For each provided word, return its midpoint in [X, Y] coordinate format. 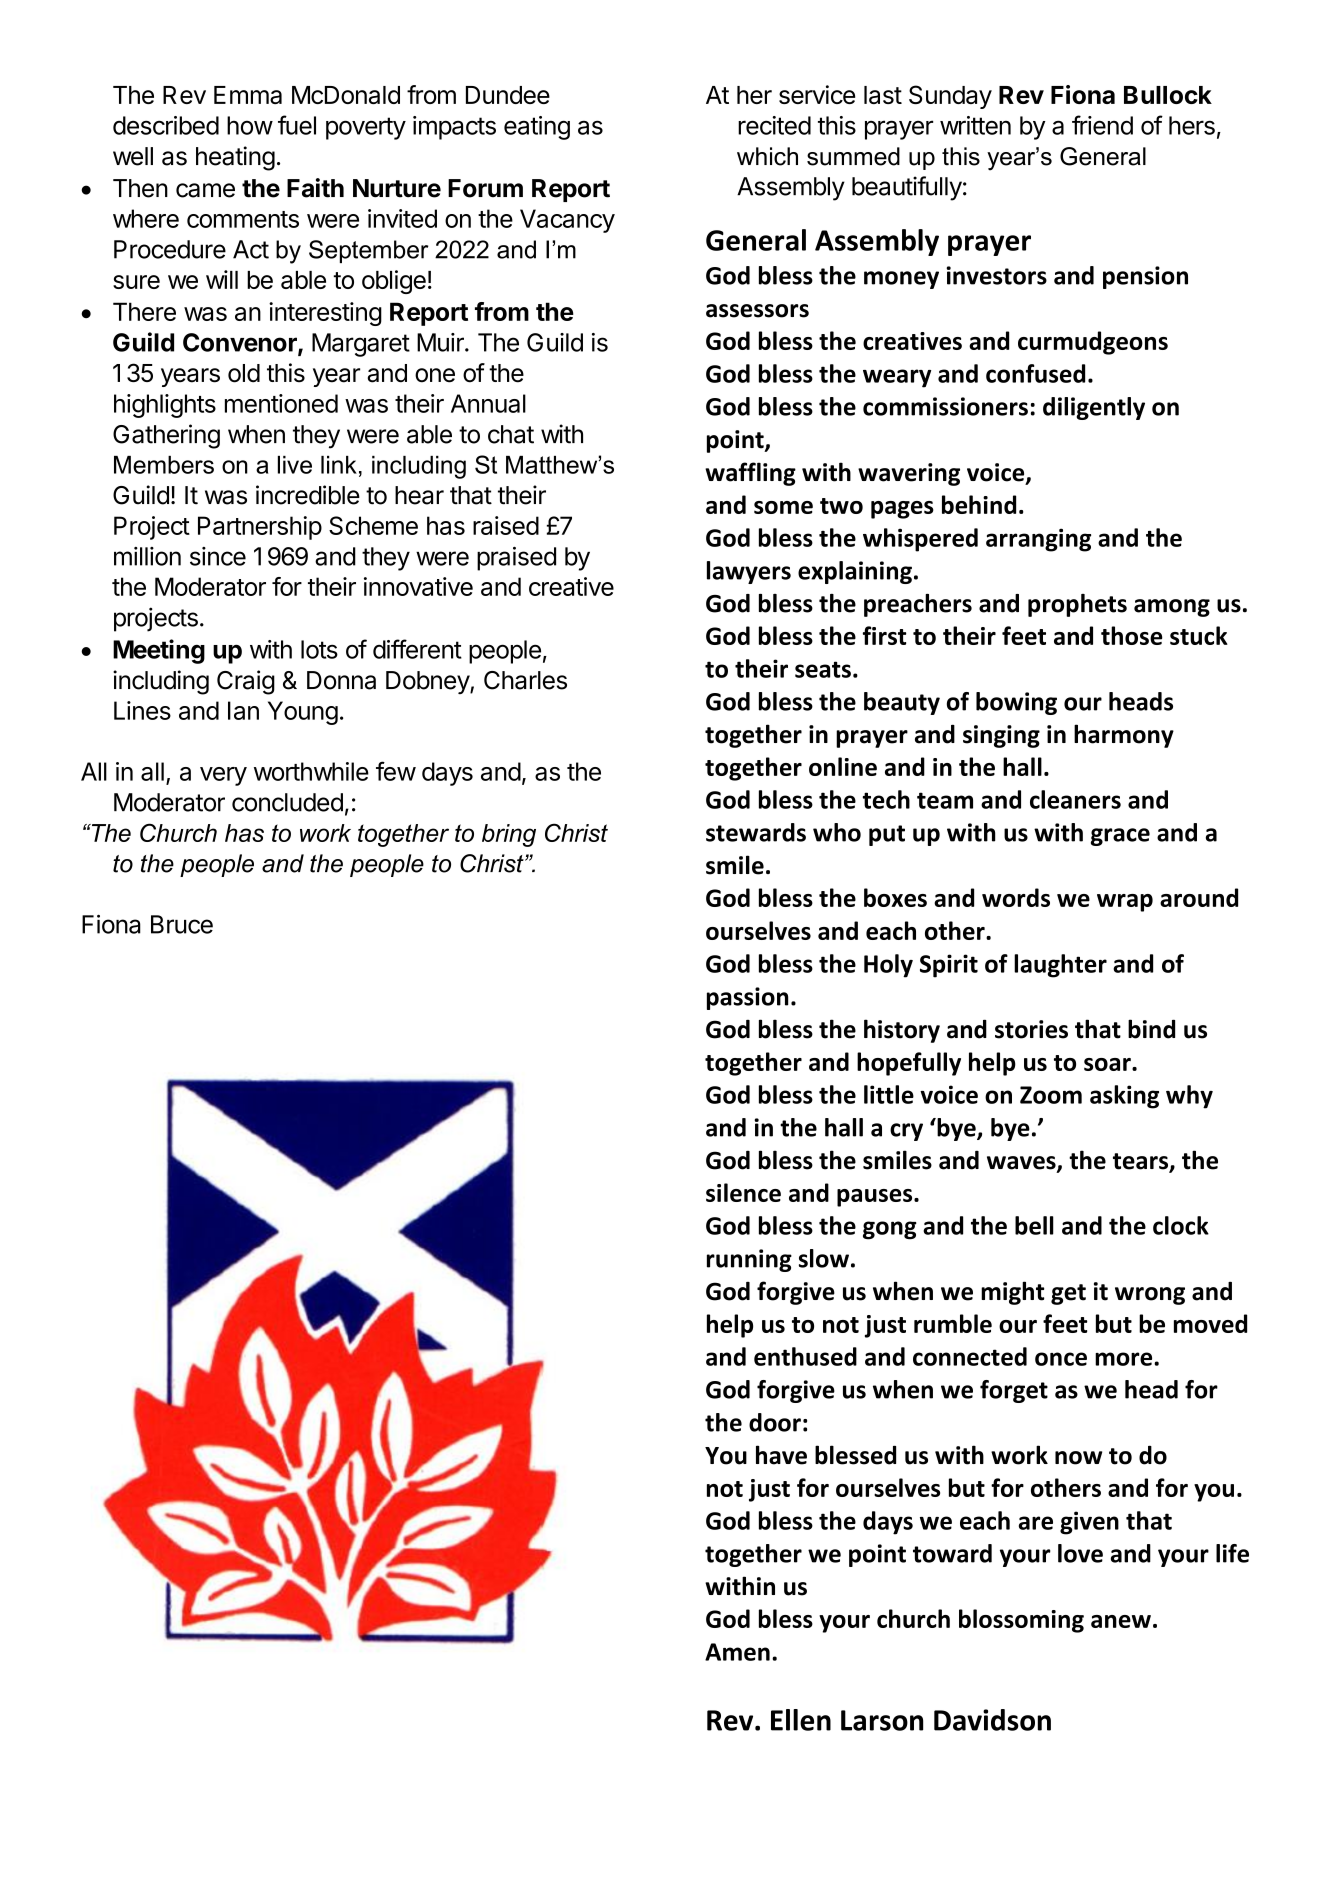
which [767, 156]
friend [1102, 125]
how [250, 125]
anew [1121, 1621]
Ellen [801, 1720]
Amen [737, 1652]
